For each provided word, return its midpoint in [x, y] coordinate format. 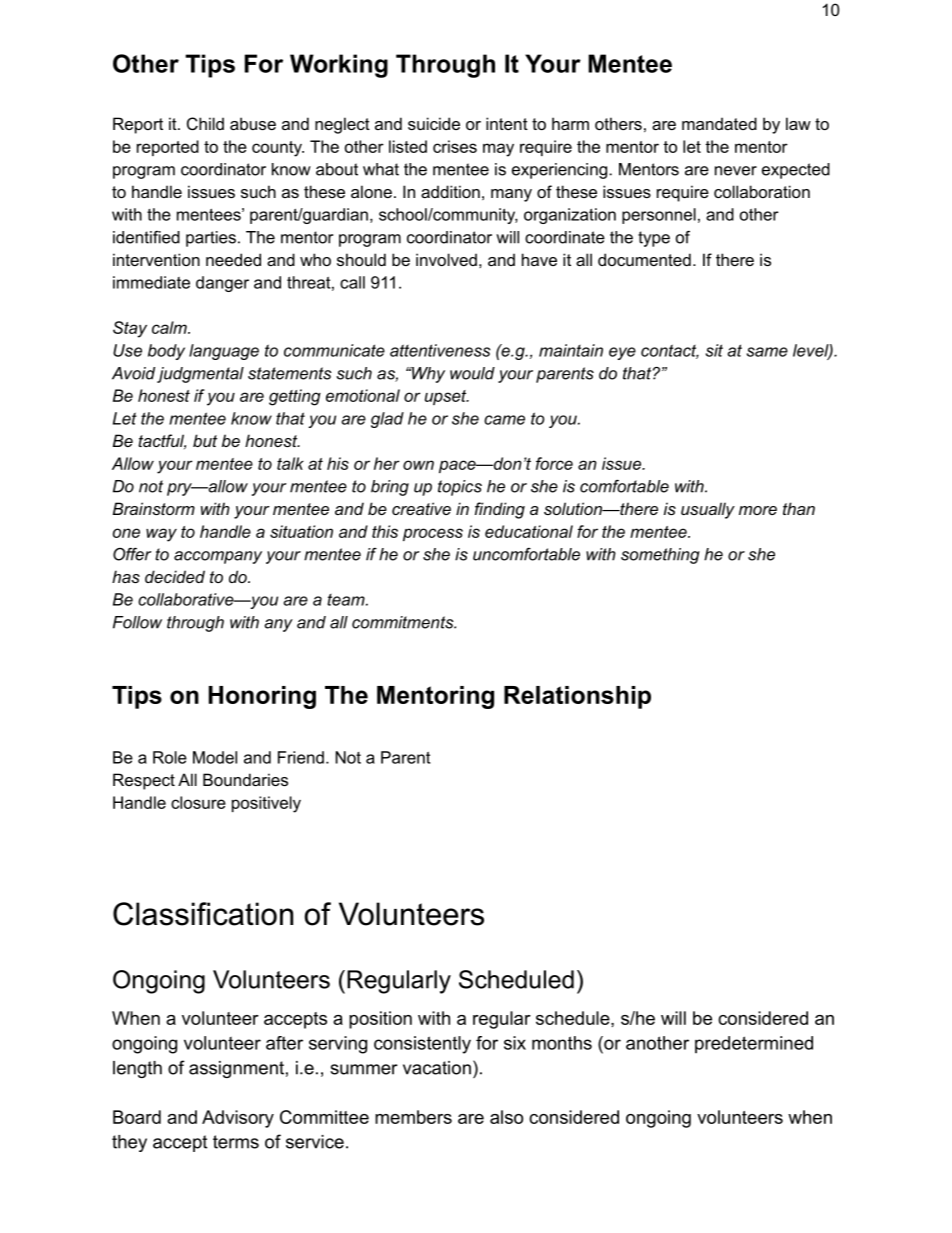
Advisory [238, 1119]
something [660, 556]
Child [205, 123]
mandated [719, 123]
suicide [434, 123]
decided [175, 576]
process [433, 534]
